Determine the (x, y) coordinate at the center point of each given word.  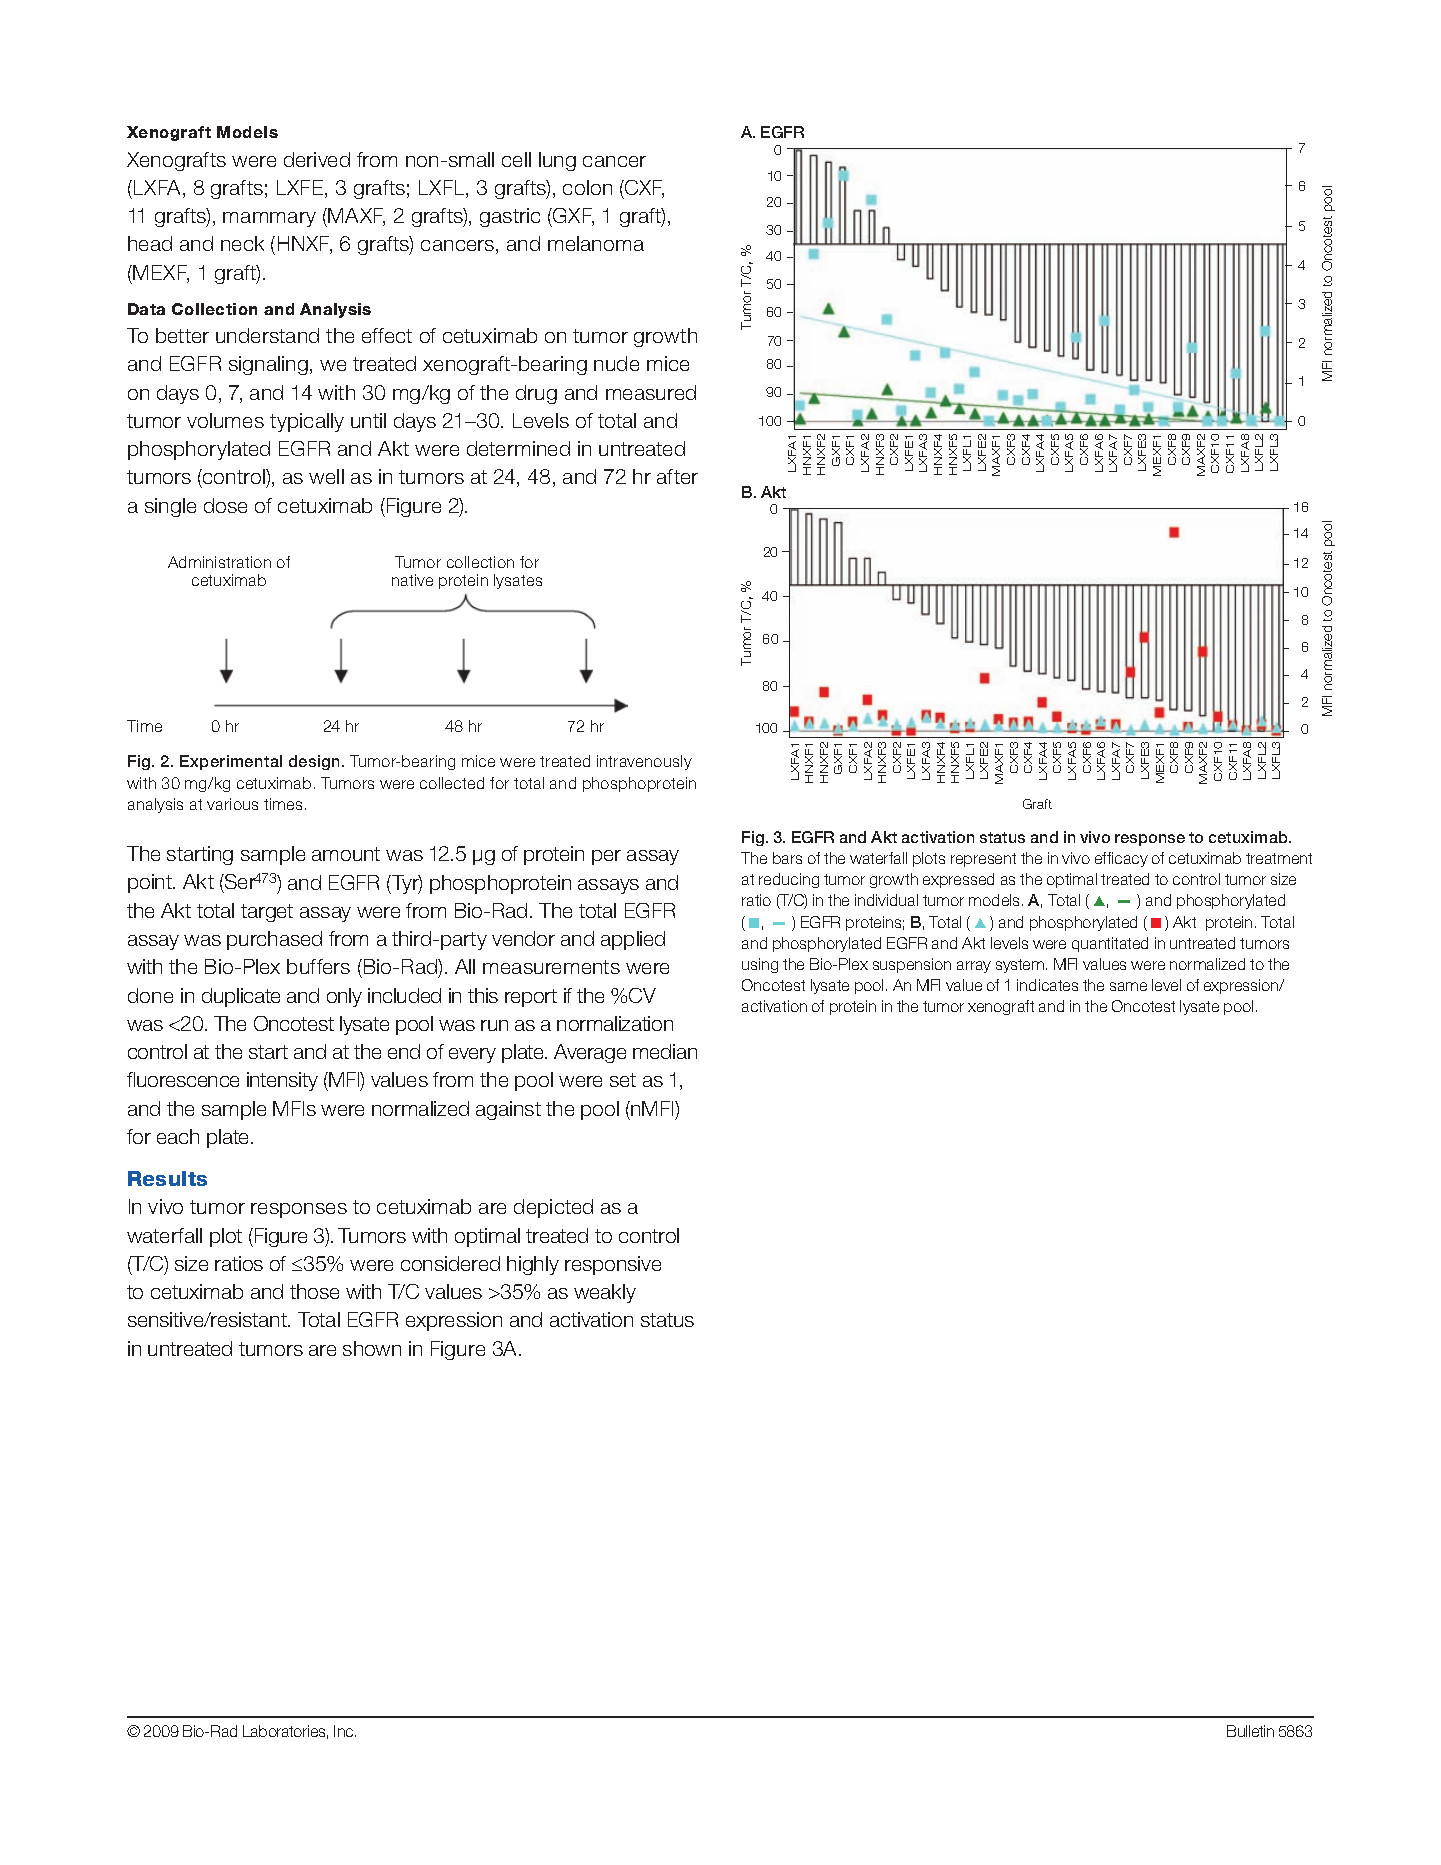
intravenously (644, 762)
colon (587, 187)
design (314, 762)
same (1128, 986)
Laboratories (285, 1732)
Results (167, 1178)
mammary (269, 219)
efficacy (1121, 859)
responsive (613, 1265)
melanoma (596, 243)
